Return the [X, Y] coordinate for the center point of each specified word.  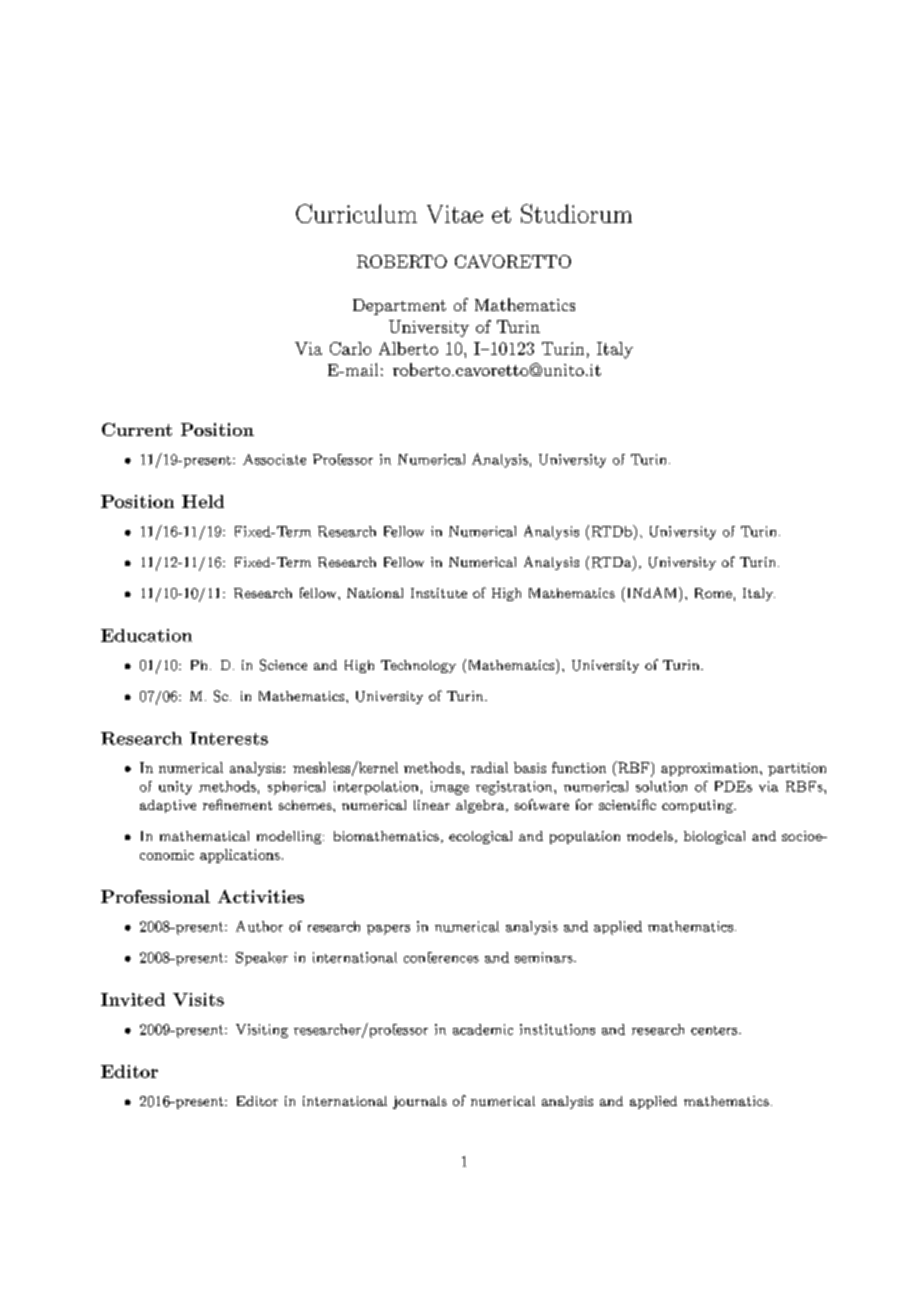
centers [715, 1030]
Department [399, 307]
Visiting [262, 1031]
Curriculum [356, 213]
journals [420, 1102]
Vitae [455, 214]
